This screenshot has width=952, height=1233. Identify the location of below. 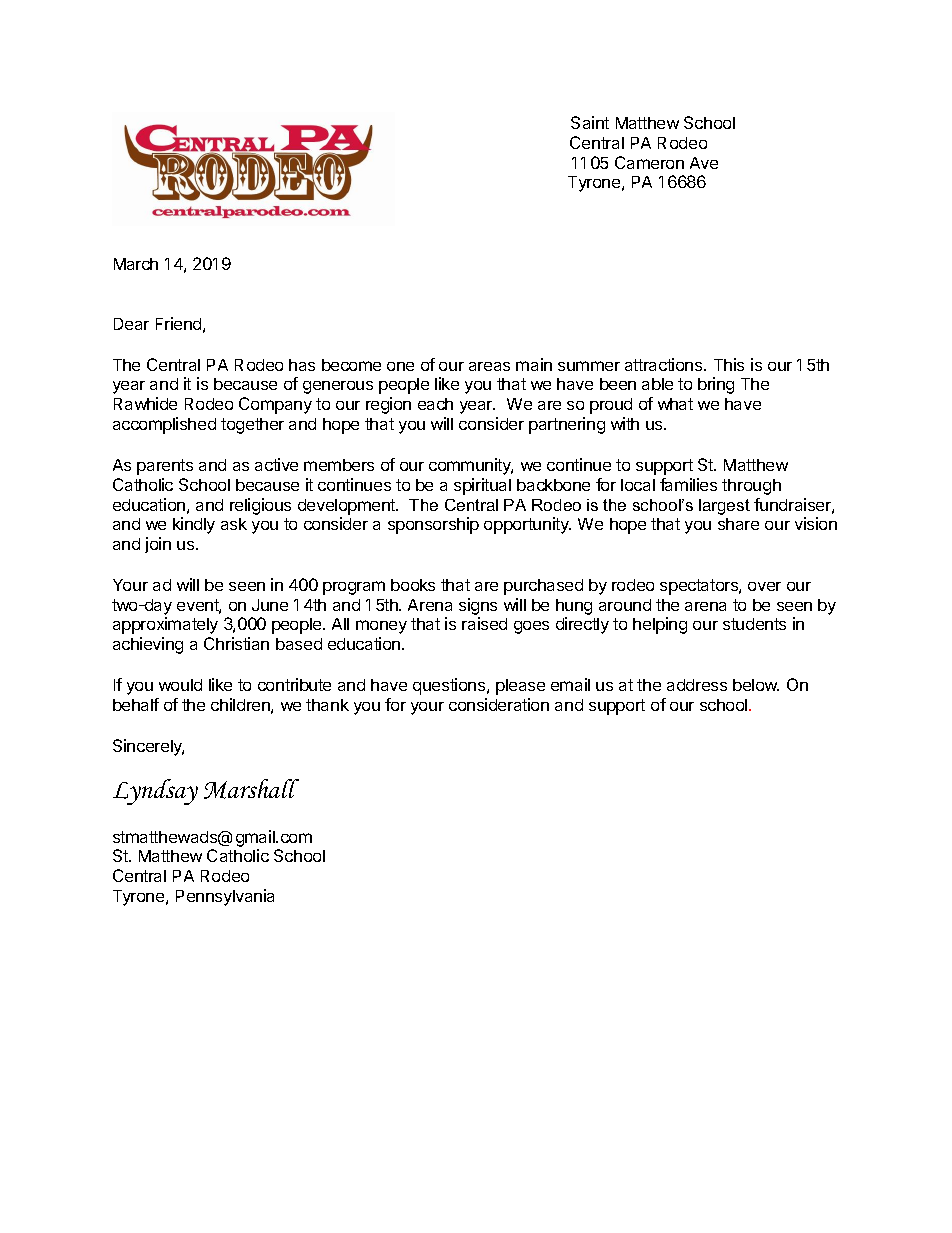
(756, 685).
